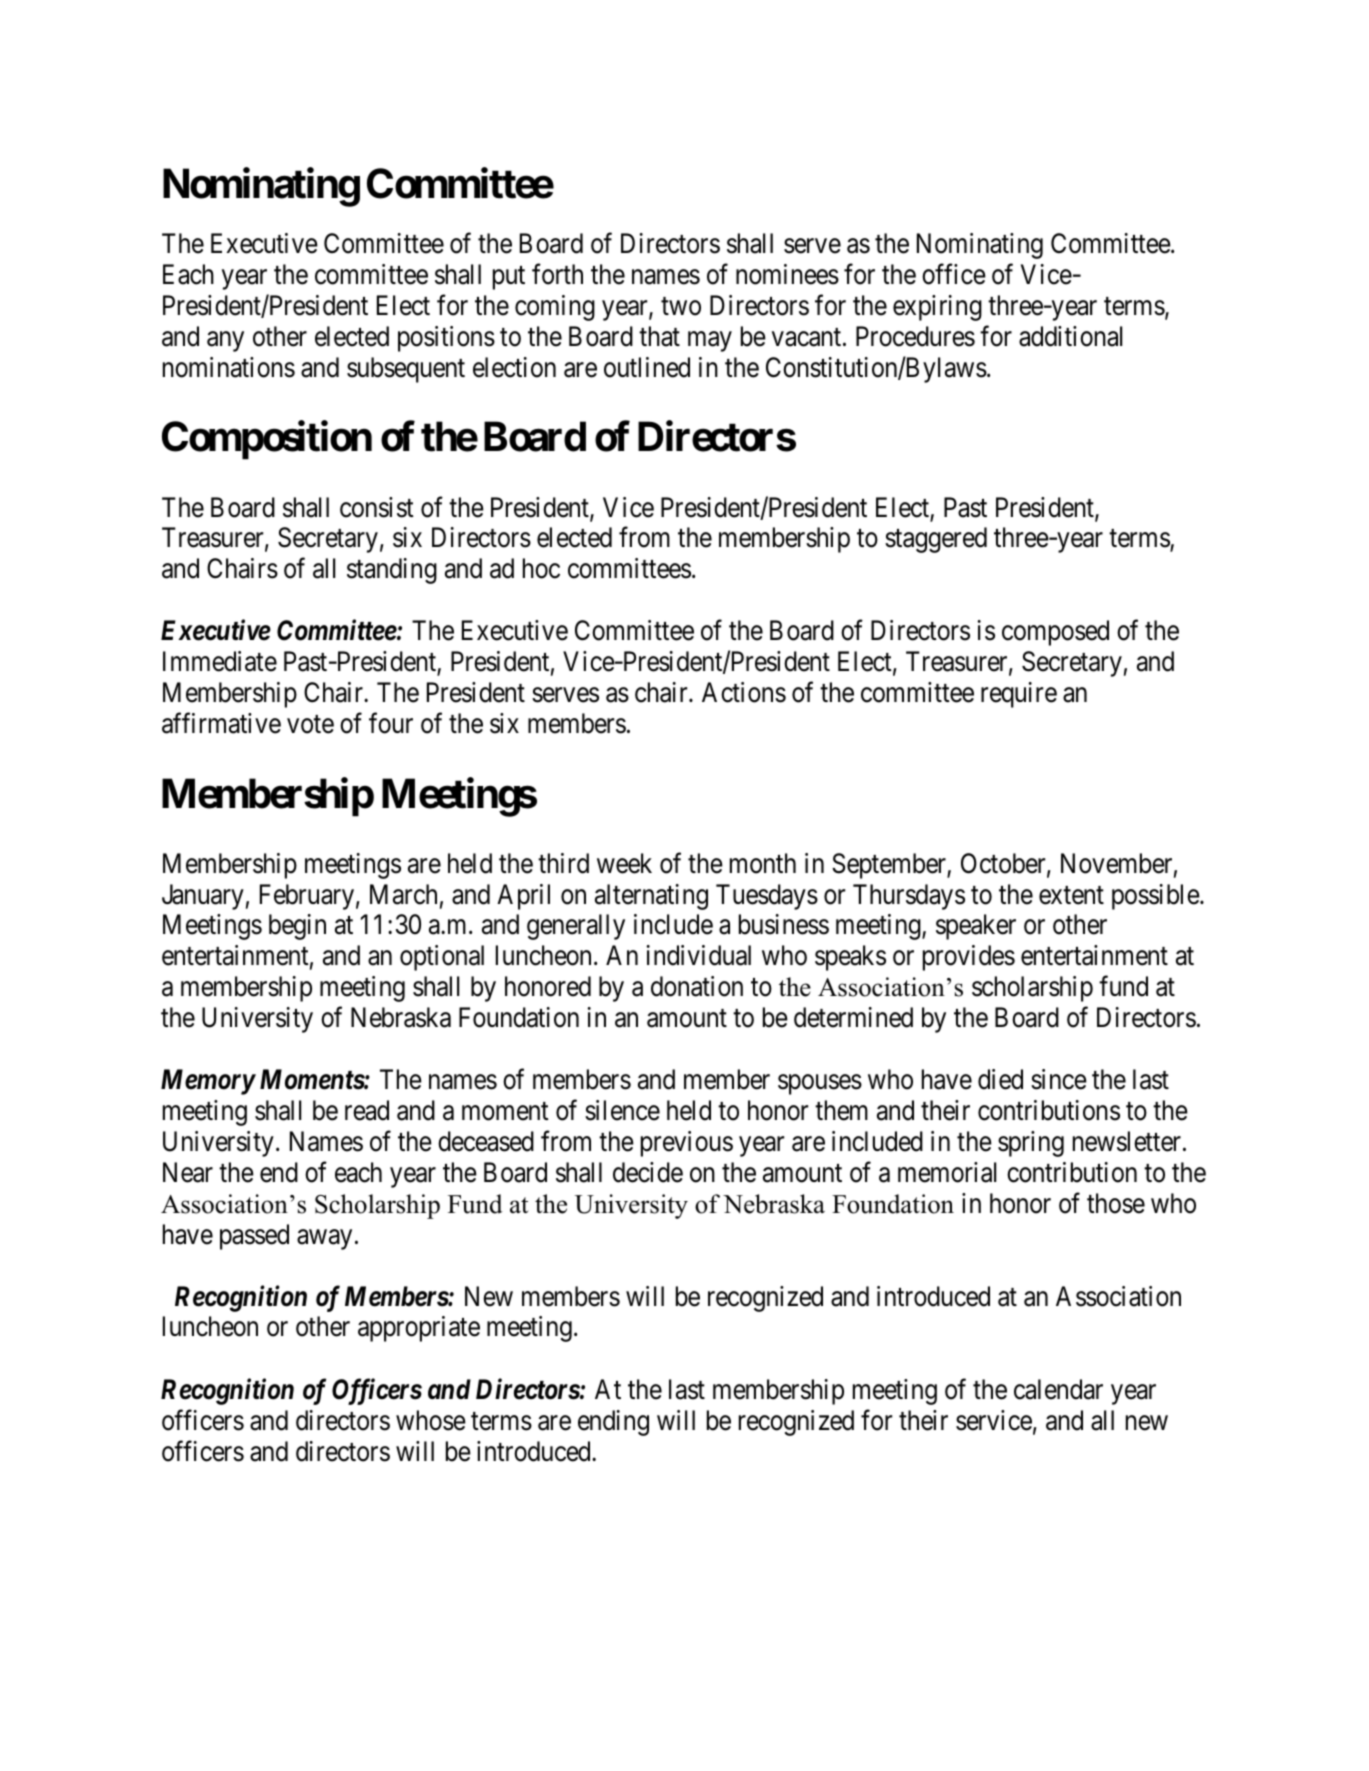  What do you see at coordinates (324, 1239) in the screenshot?
I see `away` at bounding box center [324, 1239].
